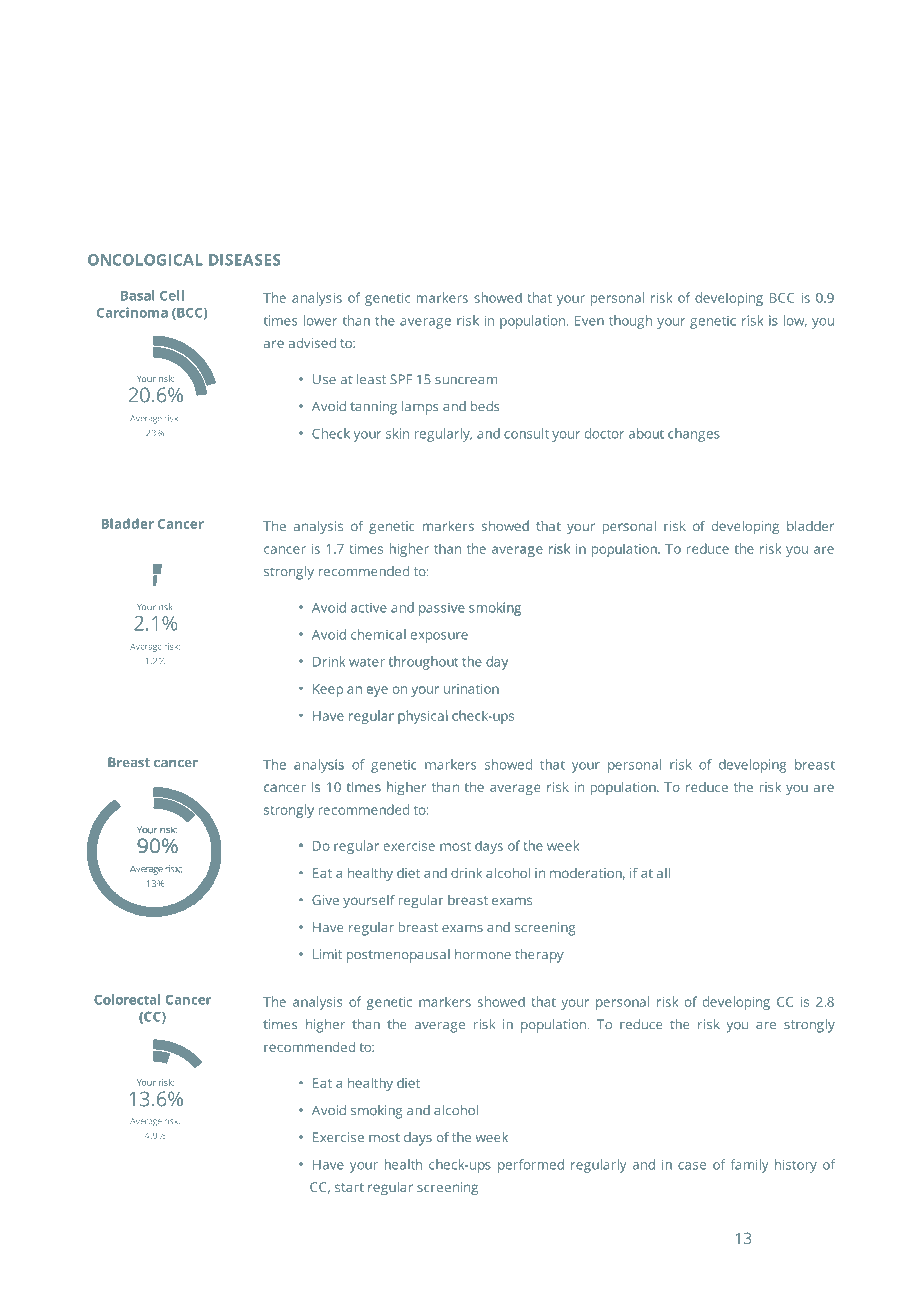  I want to click on Cell, so click(172, 295).
